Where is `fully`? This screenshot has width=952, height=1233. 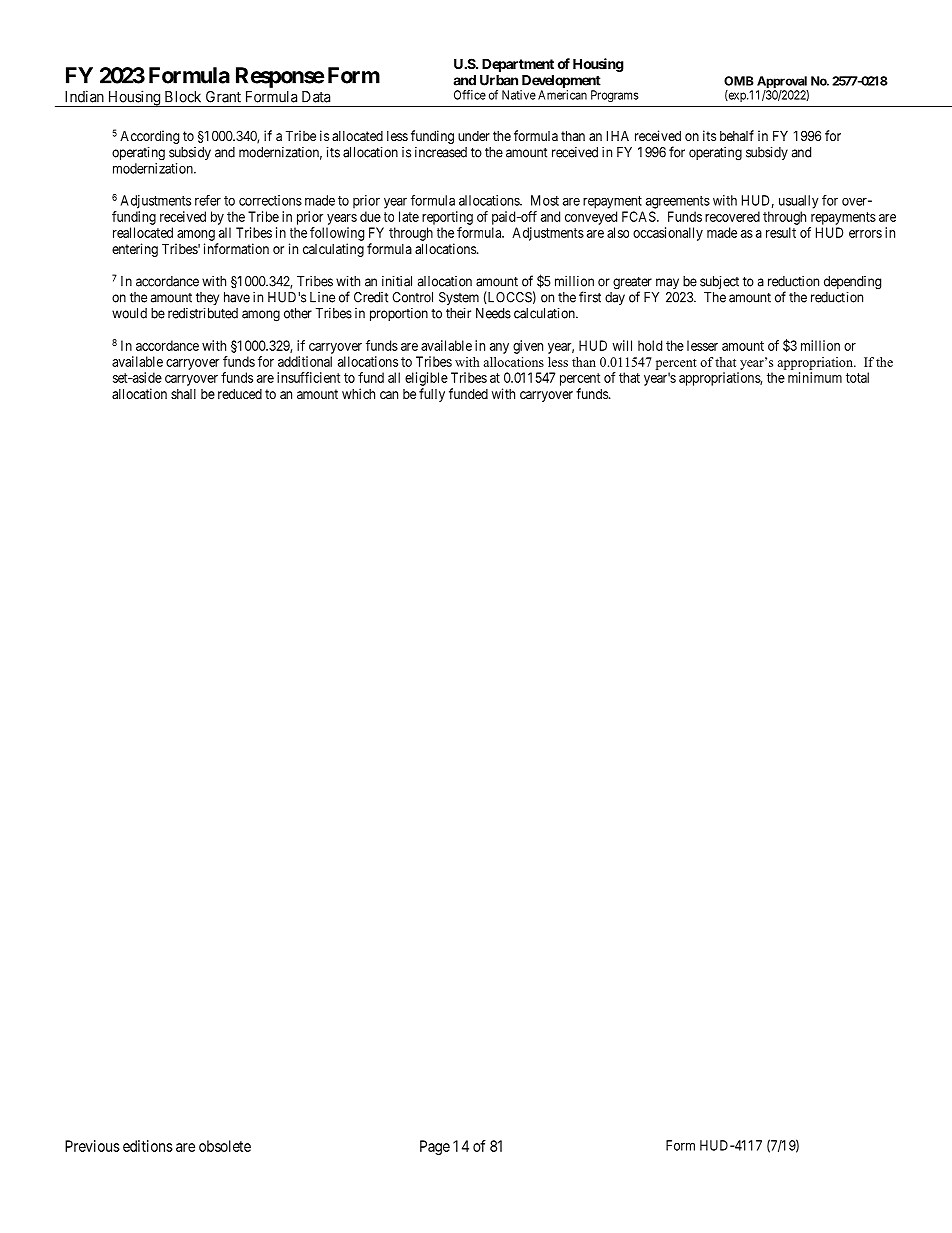 fully is located at coordinates (432, 395).
